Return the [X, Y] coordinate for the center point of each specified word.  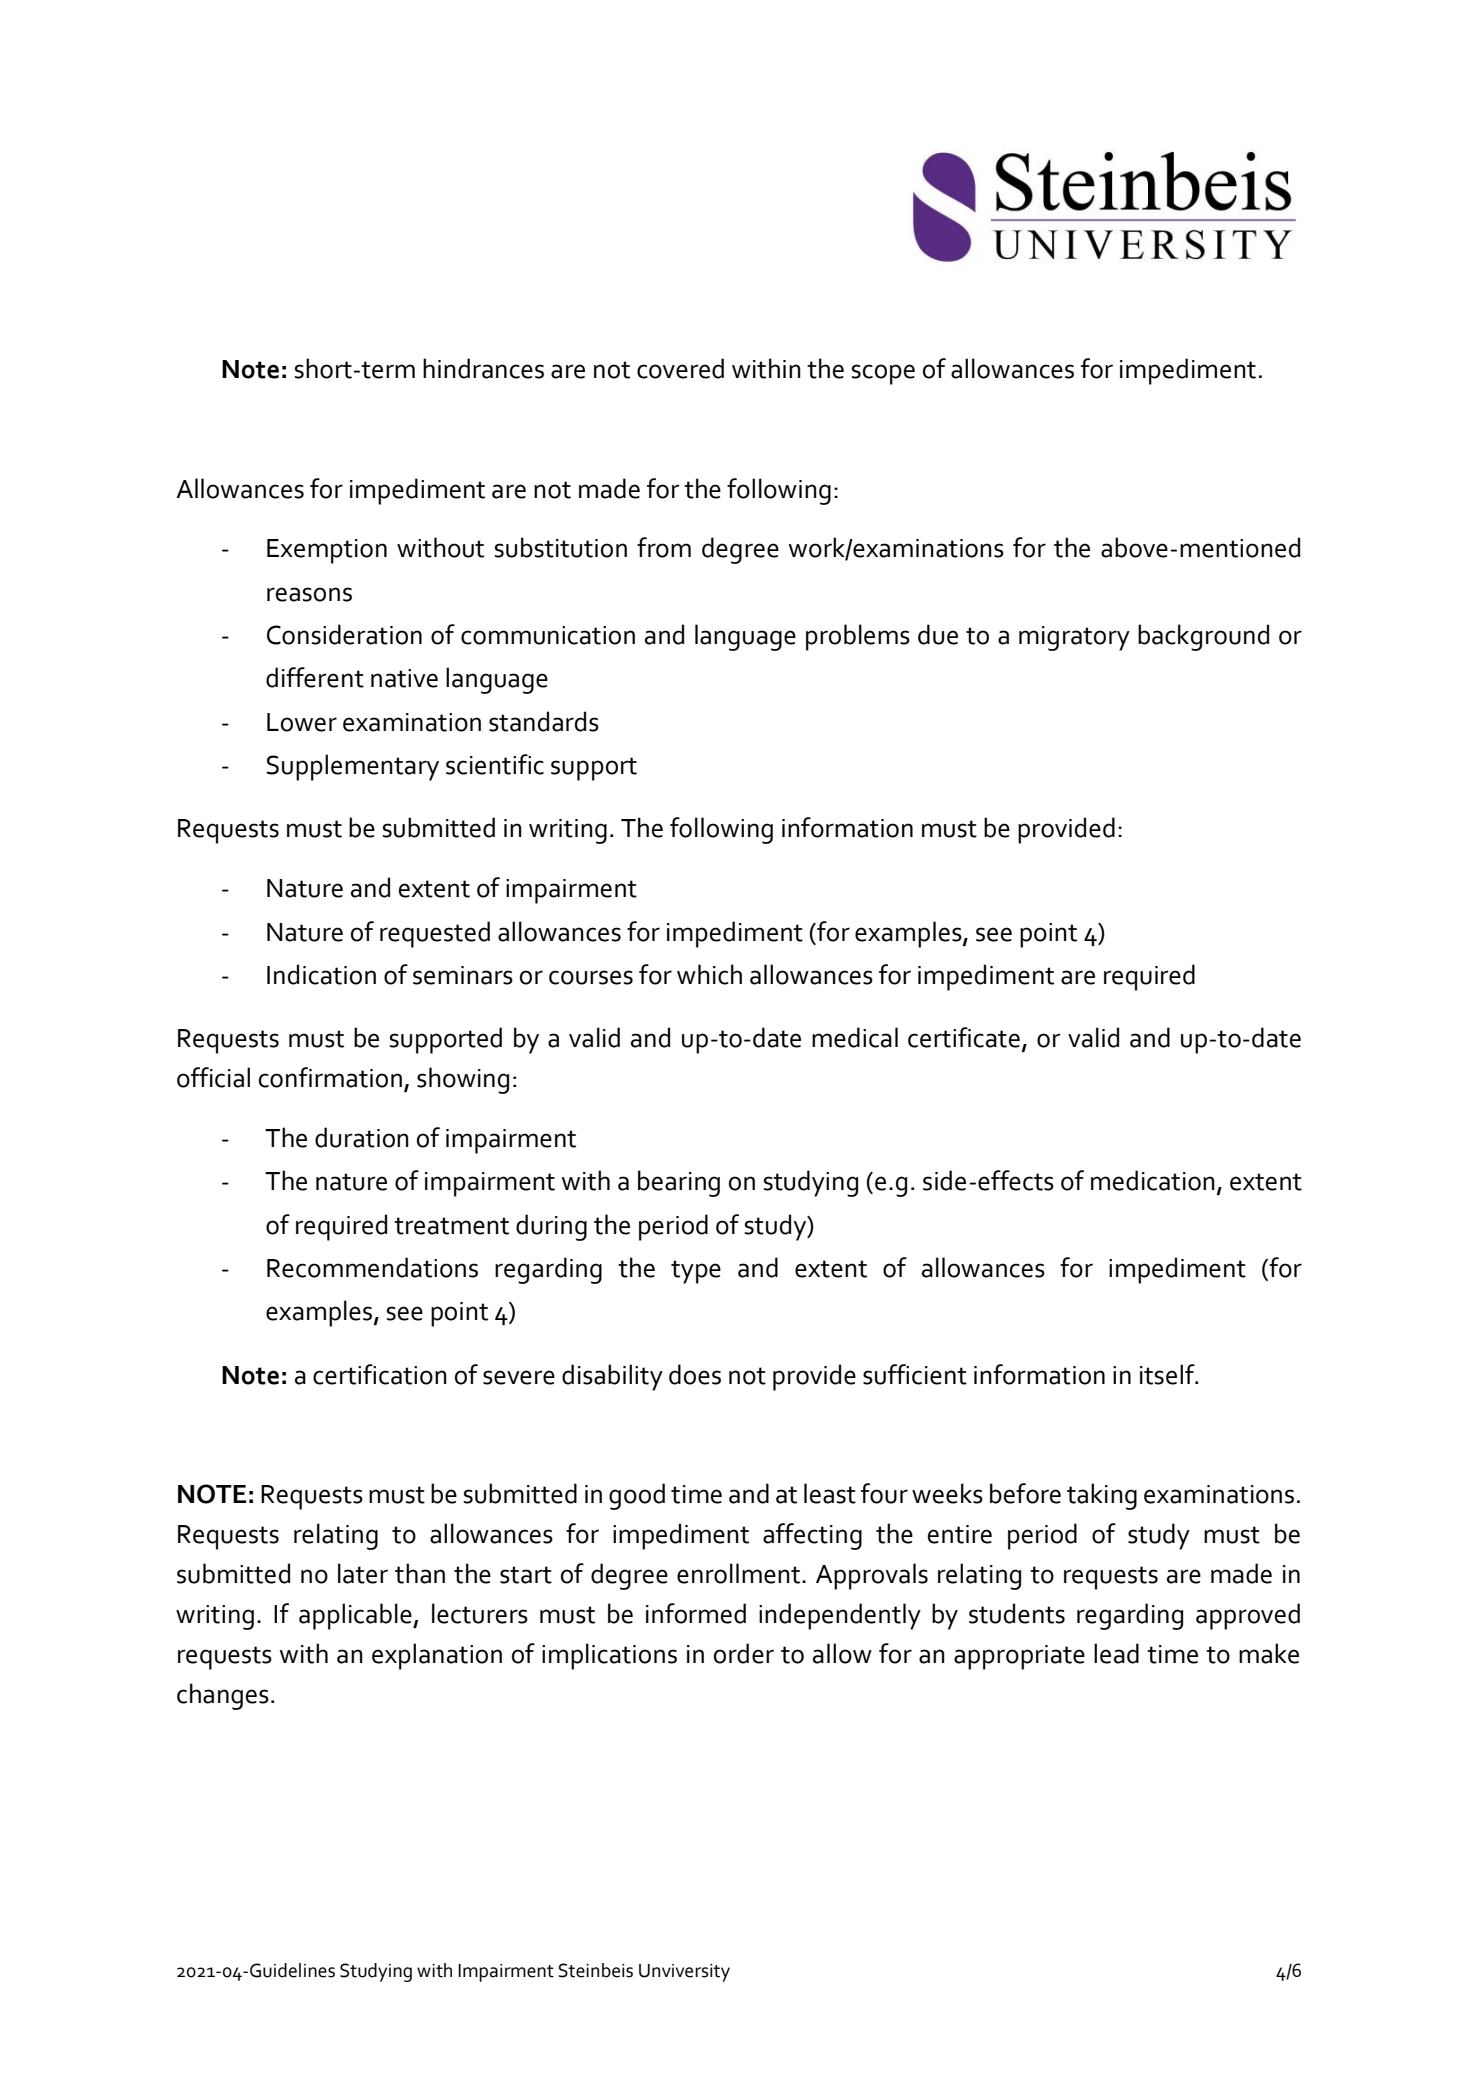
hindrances [483, 368]
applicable [356, 1616]
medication [1153, 1180]
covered [680, 368]
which [709, 974]
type [696, 1272]
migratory [1074, 638]
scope [883, 374]
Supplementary [353, 767]
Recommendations [372, 1267]
